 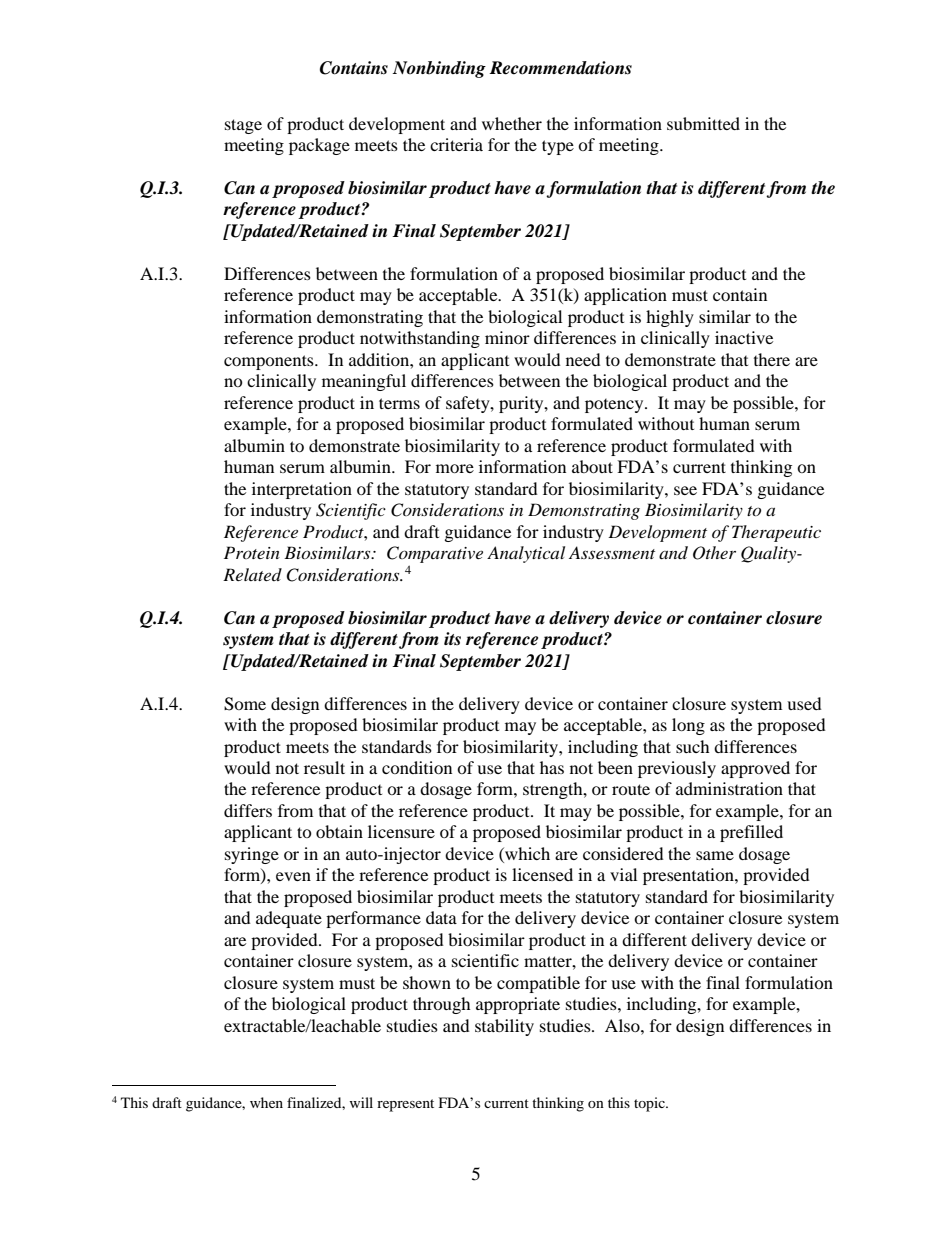 What do you see at coordinates (512, 123) in the screenshot?
I see `whether` at bounding box center [512, 123].
